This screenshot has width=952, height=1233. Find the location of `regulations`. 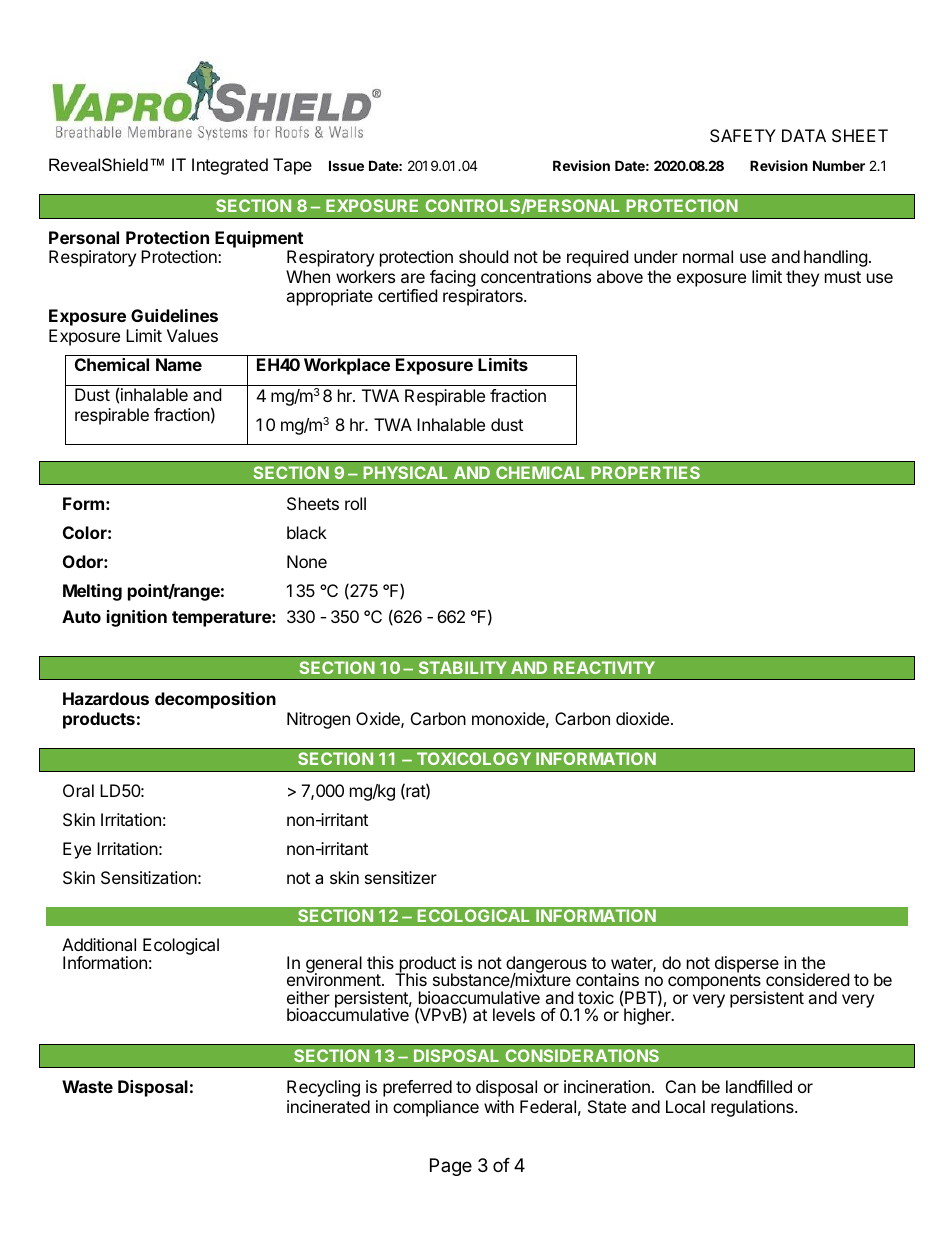

regulations is located at coordinates (753, 1108).
